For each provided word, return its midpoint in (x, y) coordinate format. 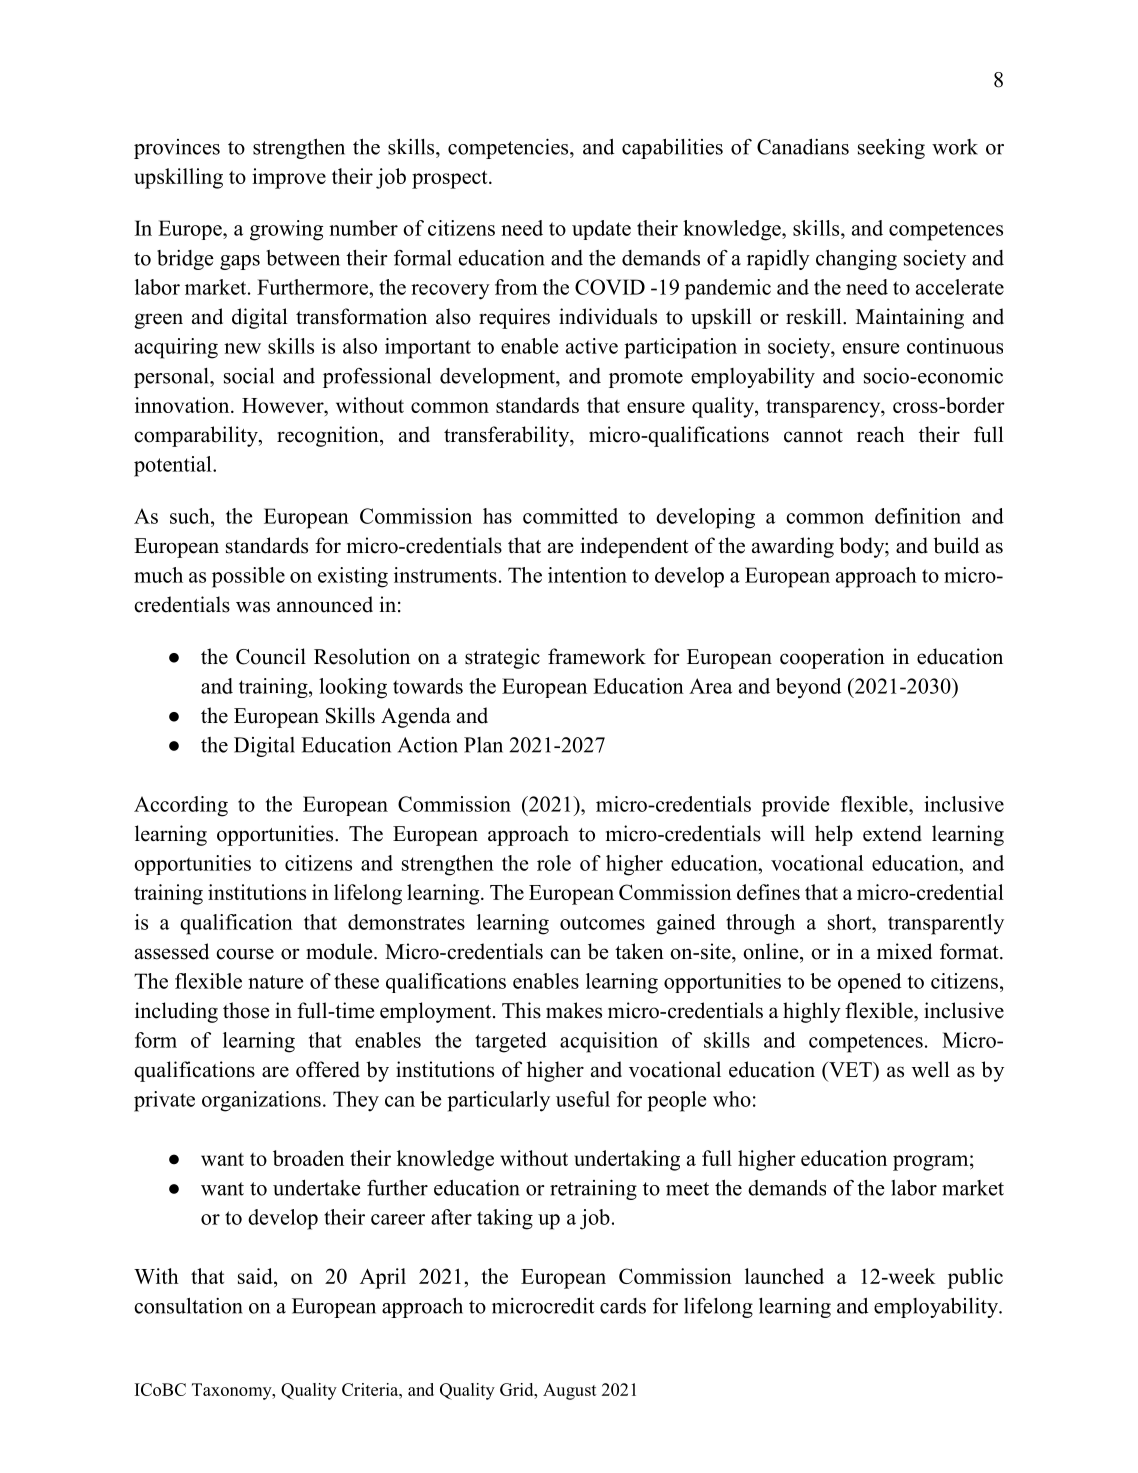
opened (869, 983)
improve (289, 178)
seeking (891, 148)
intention (587, 575)
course (245, 954)
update (601, 230)
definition (918, 516)
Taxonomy (233, 1391)
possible (248, 577)
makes (574, 1010)
